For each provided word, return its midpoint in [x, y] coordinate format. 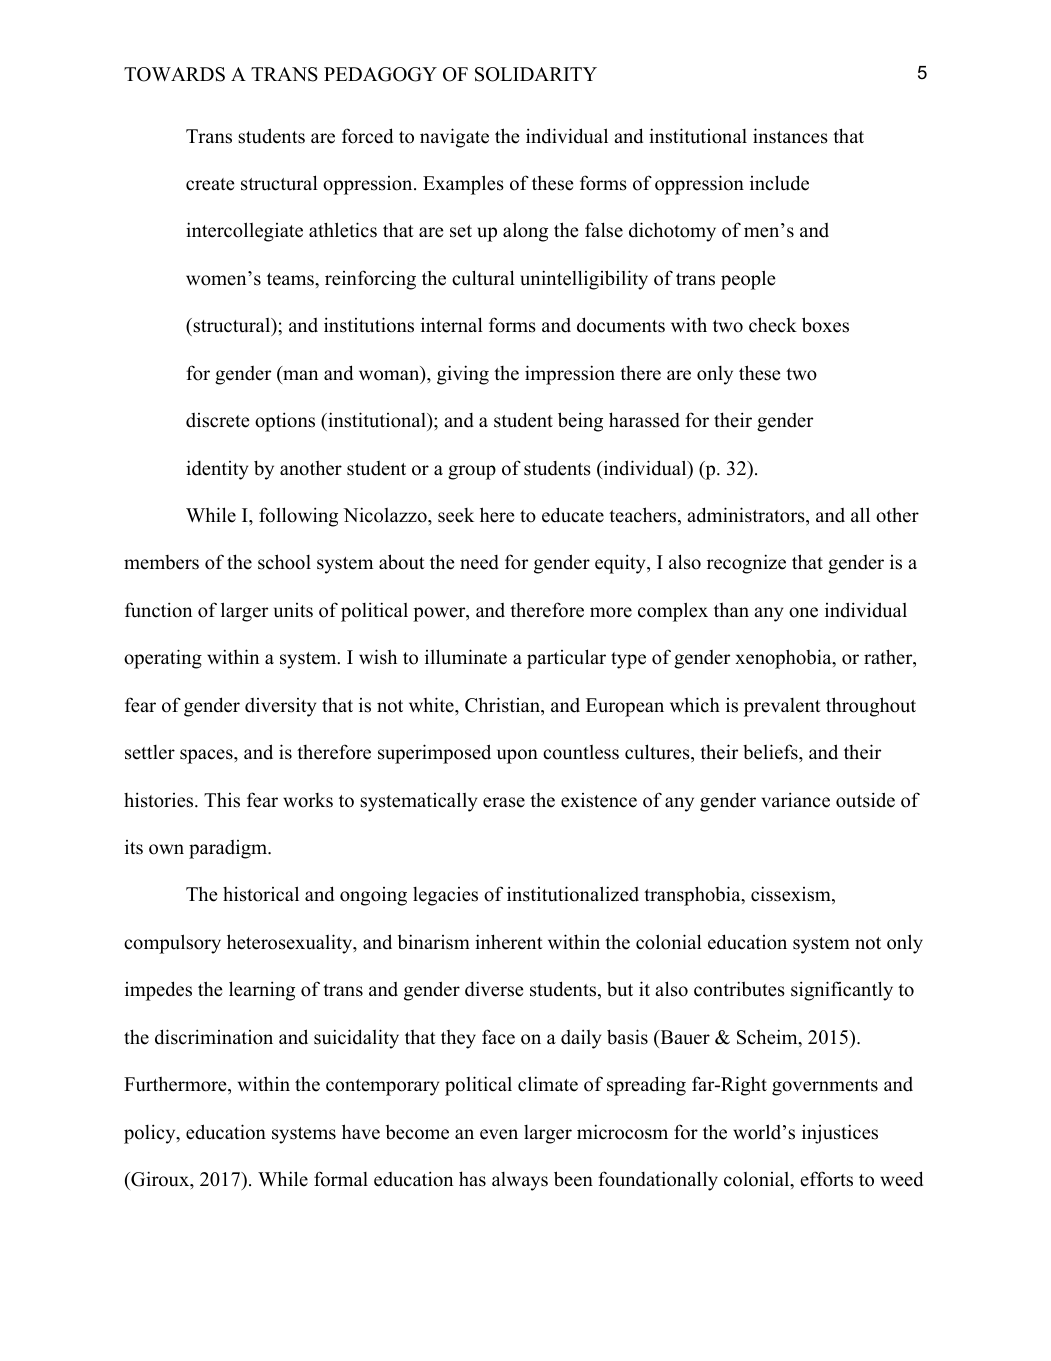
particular [566, 659]
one [803, 612]
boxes [825, 325]
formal [341, 1179]
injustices [840, 1134]
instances [790, 136]
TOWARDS [174, 74]
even [499, 1134]
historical [261, 894]
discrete [217, 420]
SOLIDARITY [536, 74]
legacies [445, 896]
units [293, 610]
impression [570, 375]
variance [795, 800]
